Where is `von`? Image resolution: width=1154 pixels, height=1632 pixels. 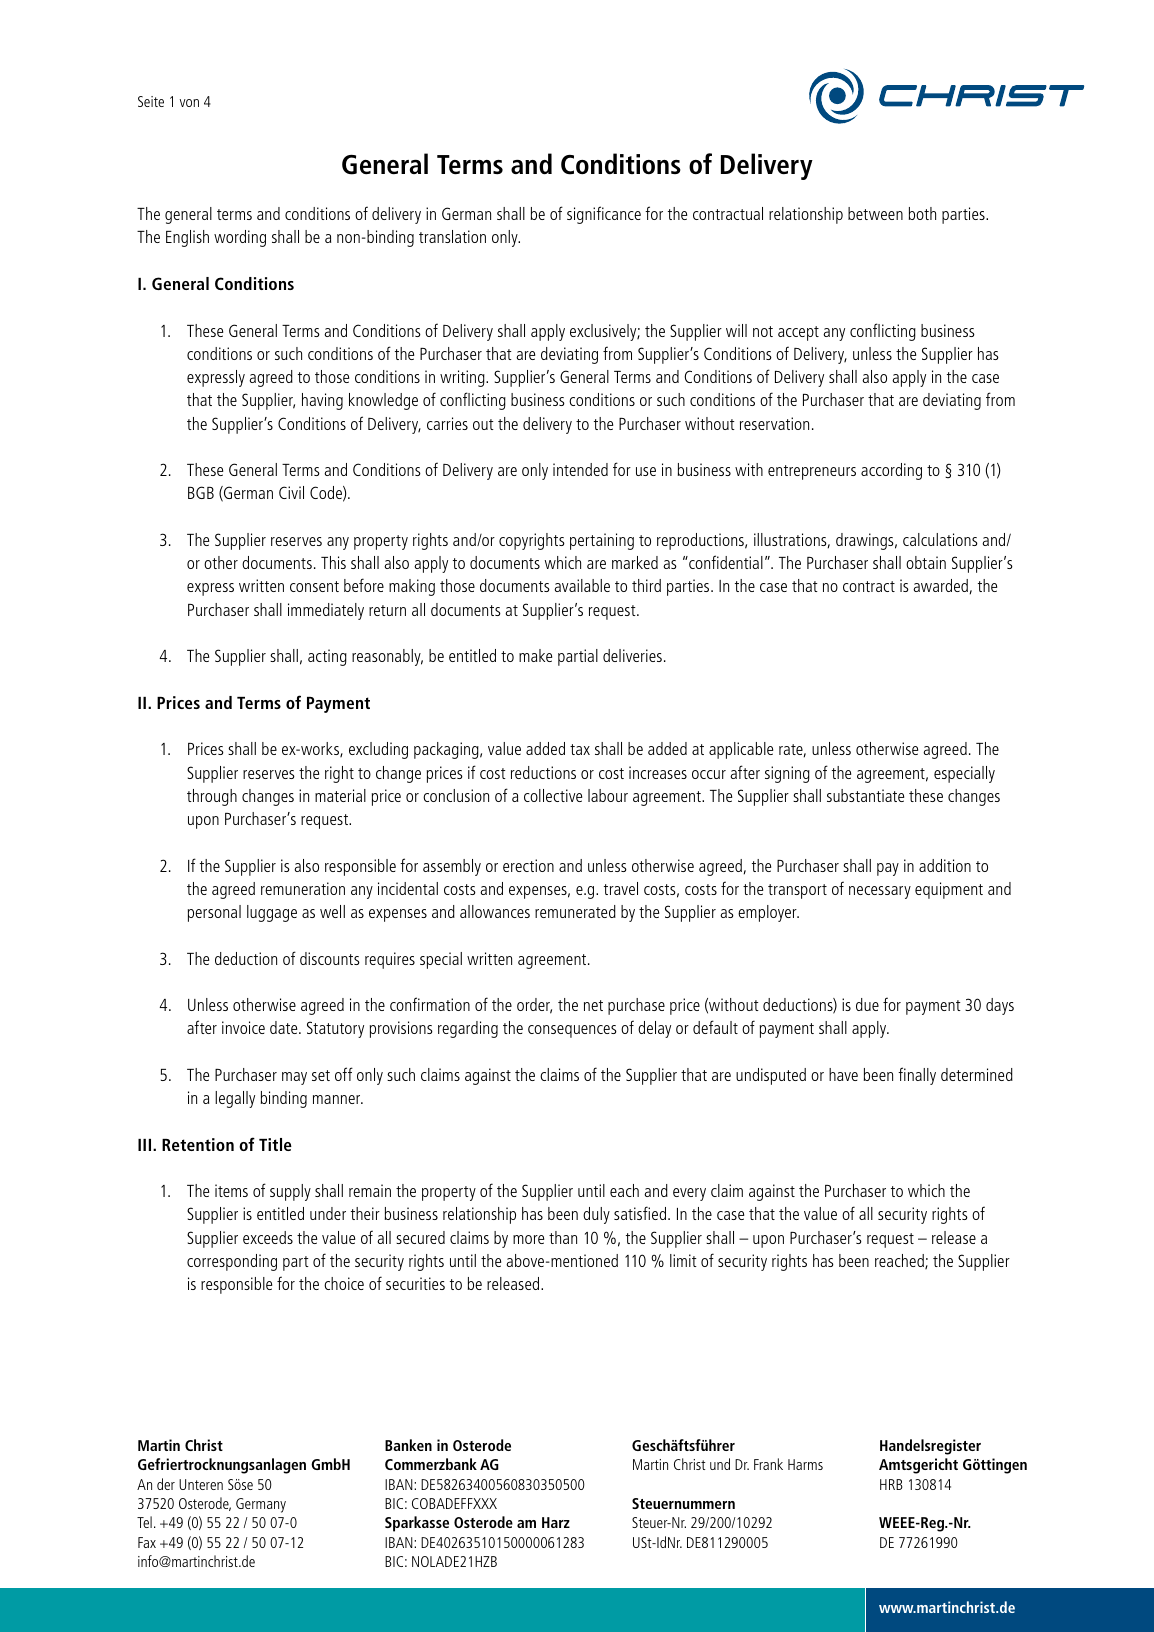 von is located at coordinates (189, 103).
